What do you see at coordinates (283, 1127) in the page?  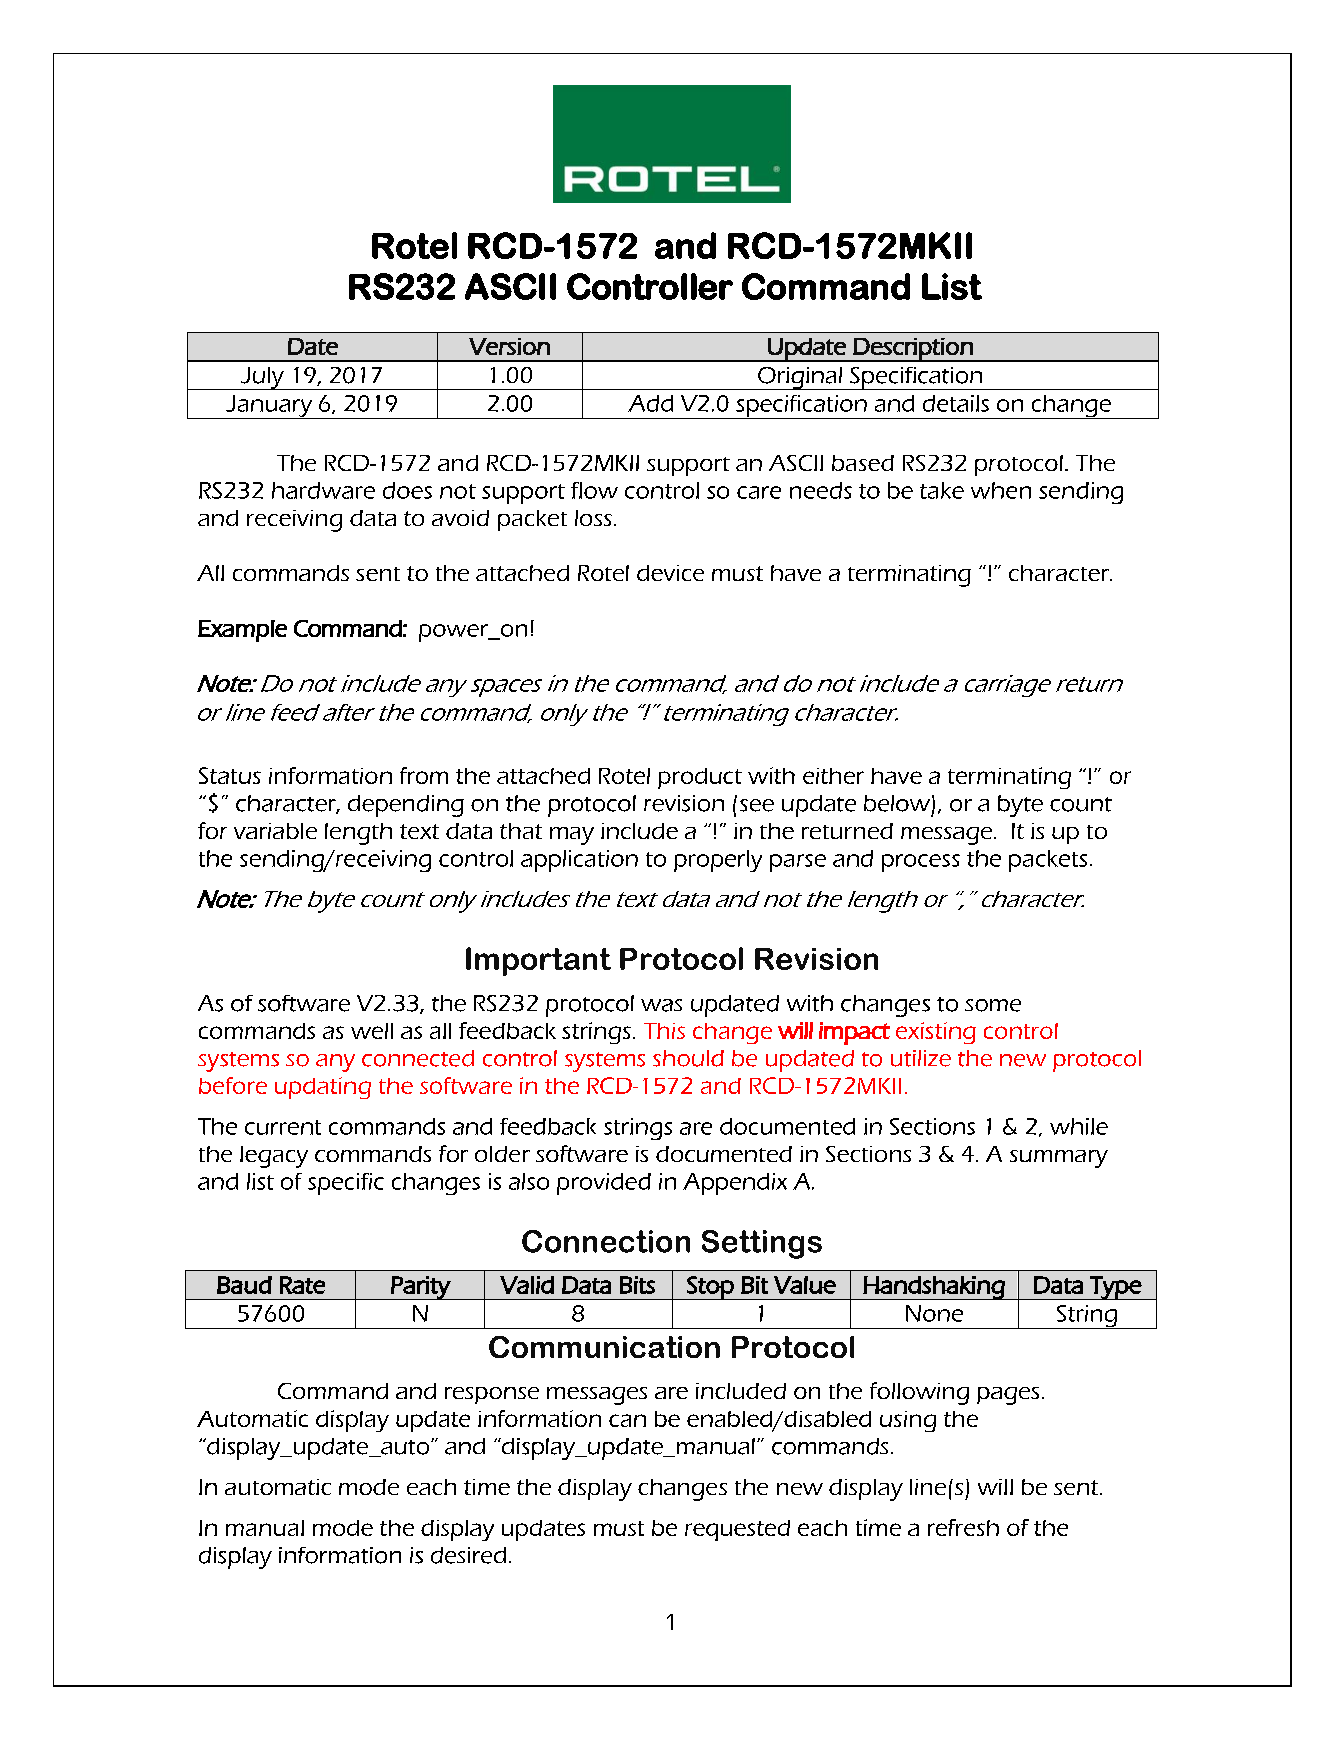 I see `current` at bounding box center [283, 1127].
